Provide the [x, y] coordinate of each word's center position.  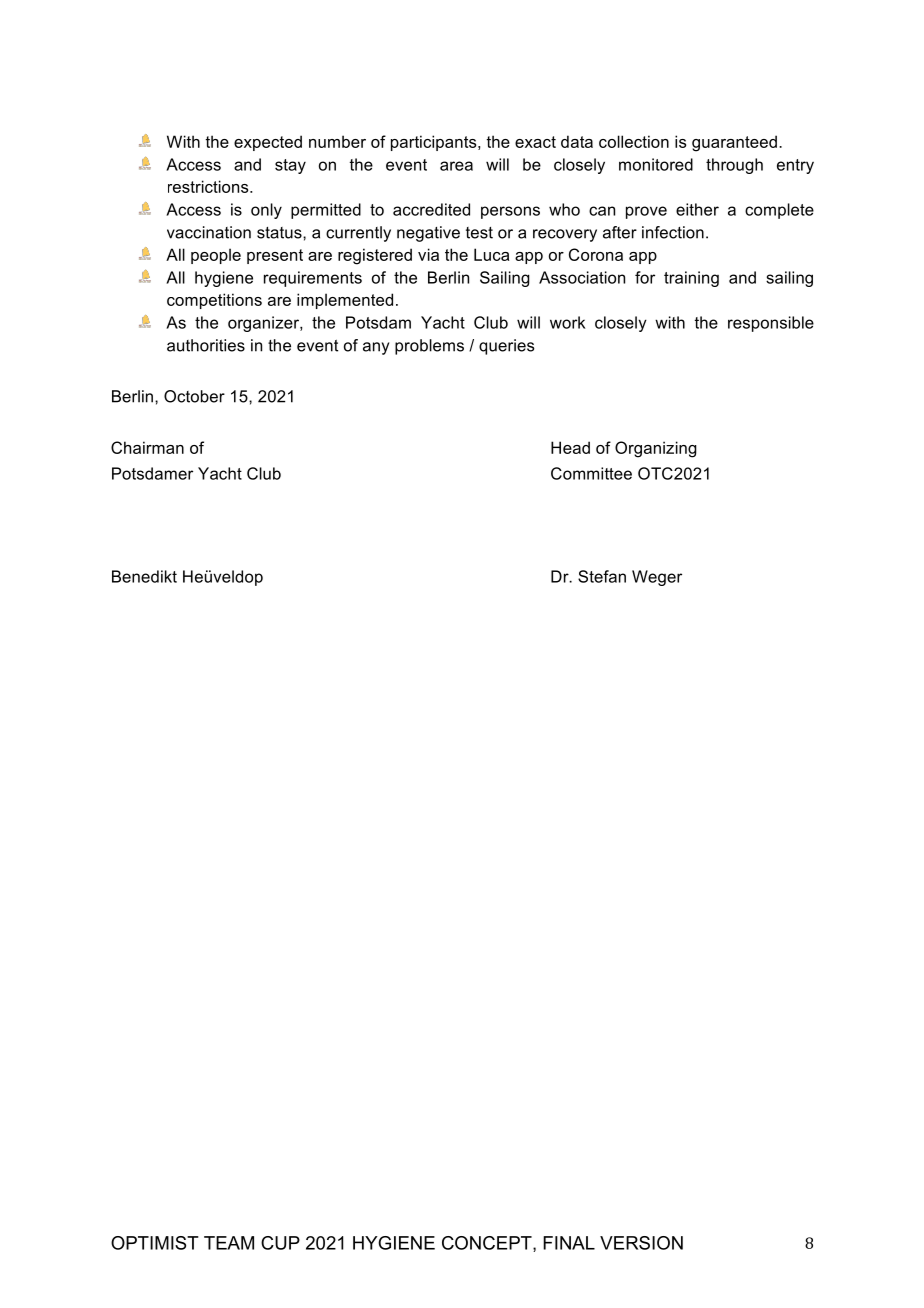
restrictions [209, 186]
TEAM [229, 1243]
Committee [591, 473]
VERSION [641, 1243]
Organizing [656, 449]
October [194, 396]
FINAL [569, 1243]
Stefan [602, 576]
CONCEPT [488, 1244]
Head [570, 447]
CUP [280, 1243]
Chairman [147, 447]
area [456, 166]
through [734, 166]
